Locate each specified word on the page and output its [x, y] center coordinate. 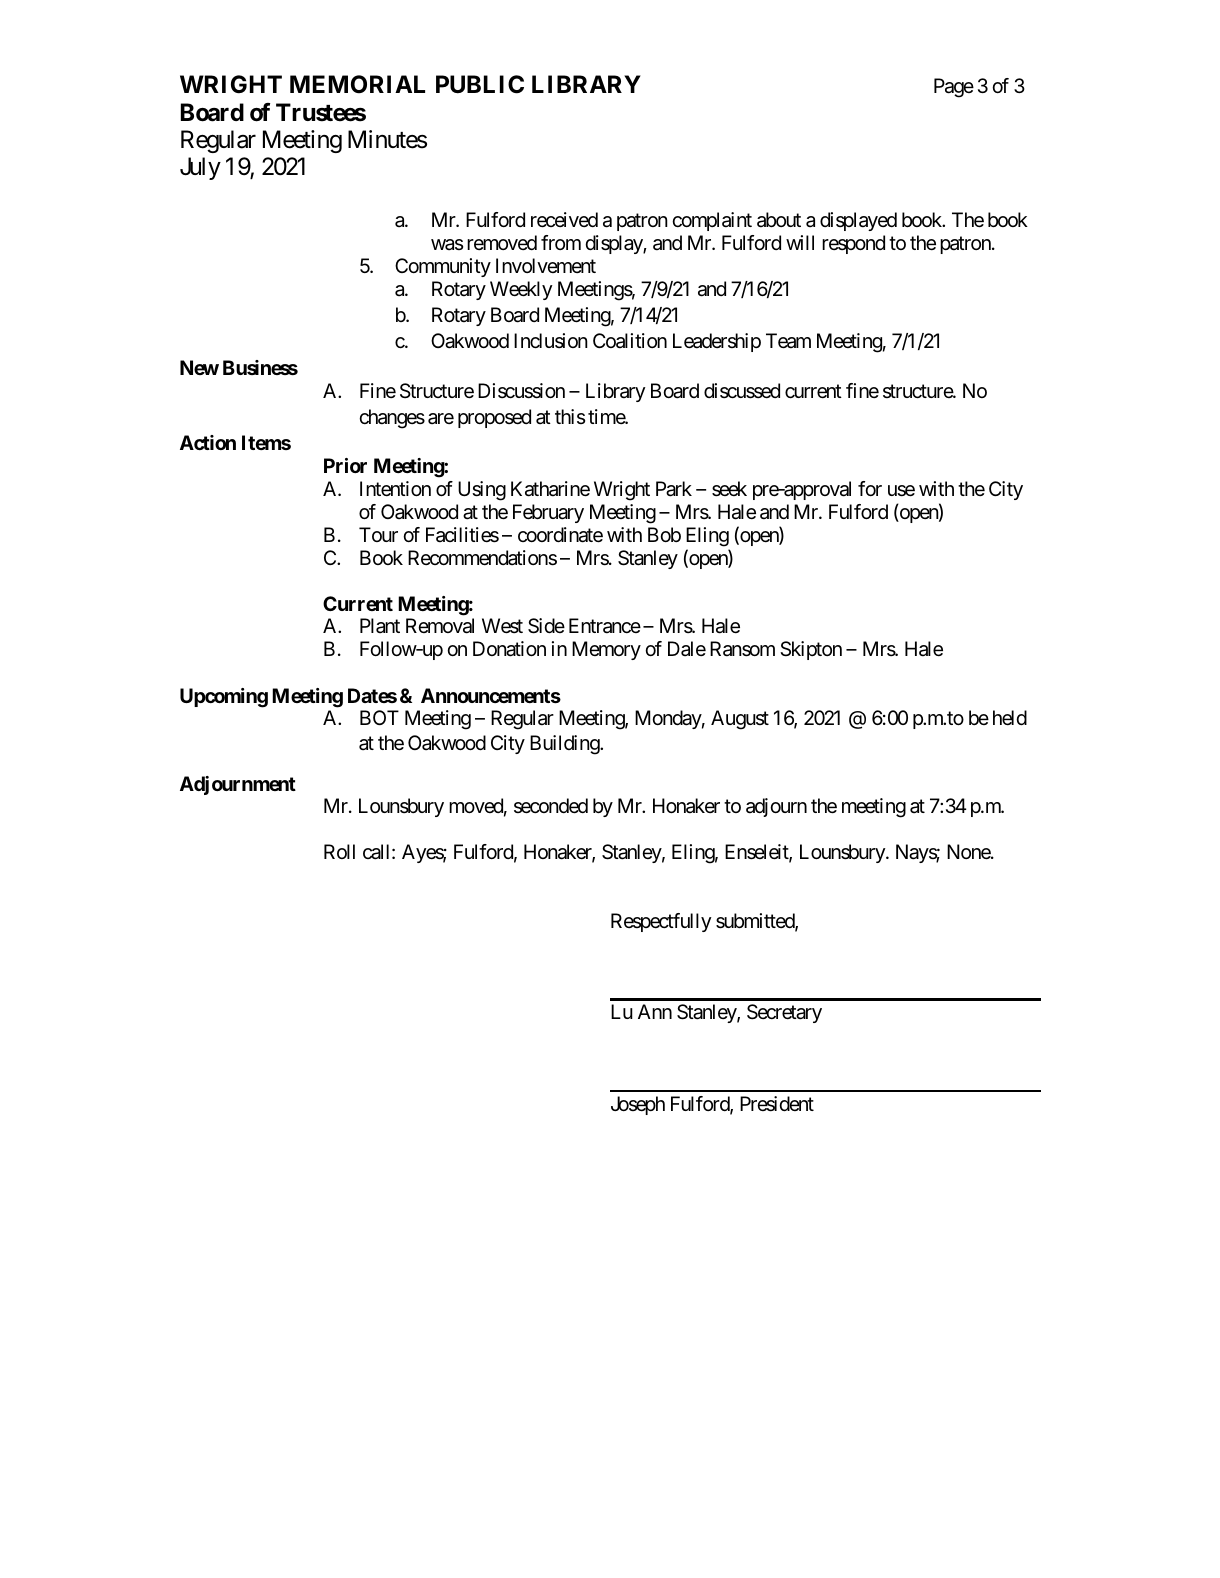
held [1010, 718]
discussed [742, 391]
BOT [379, 717]
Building [565, 745]
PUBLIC [480, 84]
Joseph [638, 1105]
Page [954, 88]
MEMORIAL [357, 84]
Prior [345, 465]
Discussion [521, 391]
